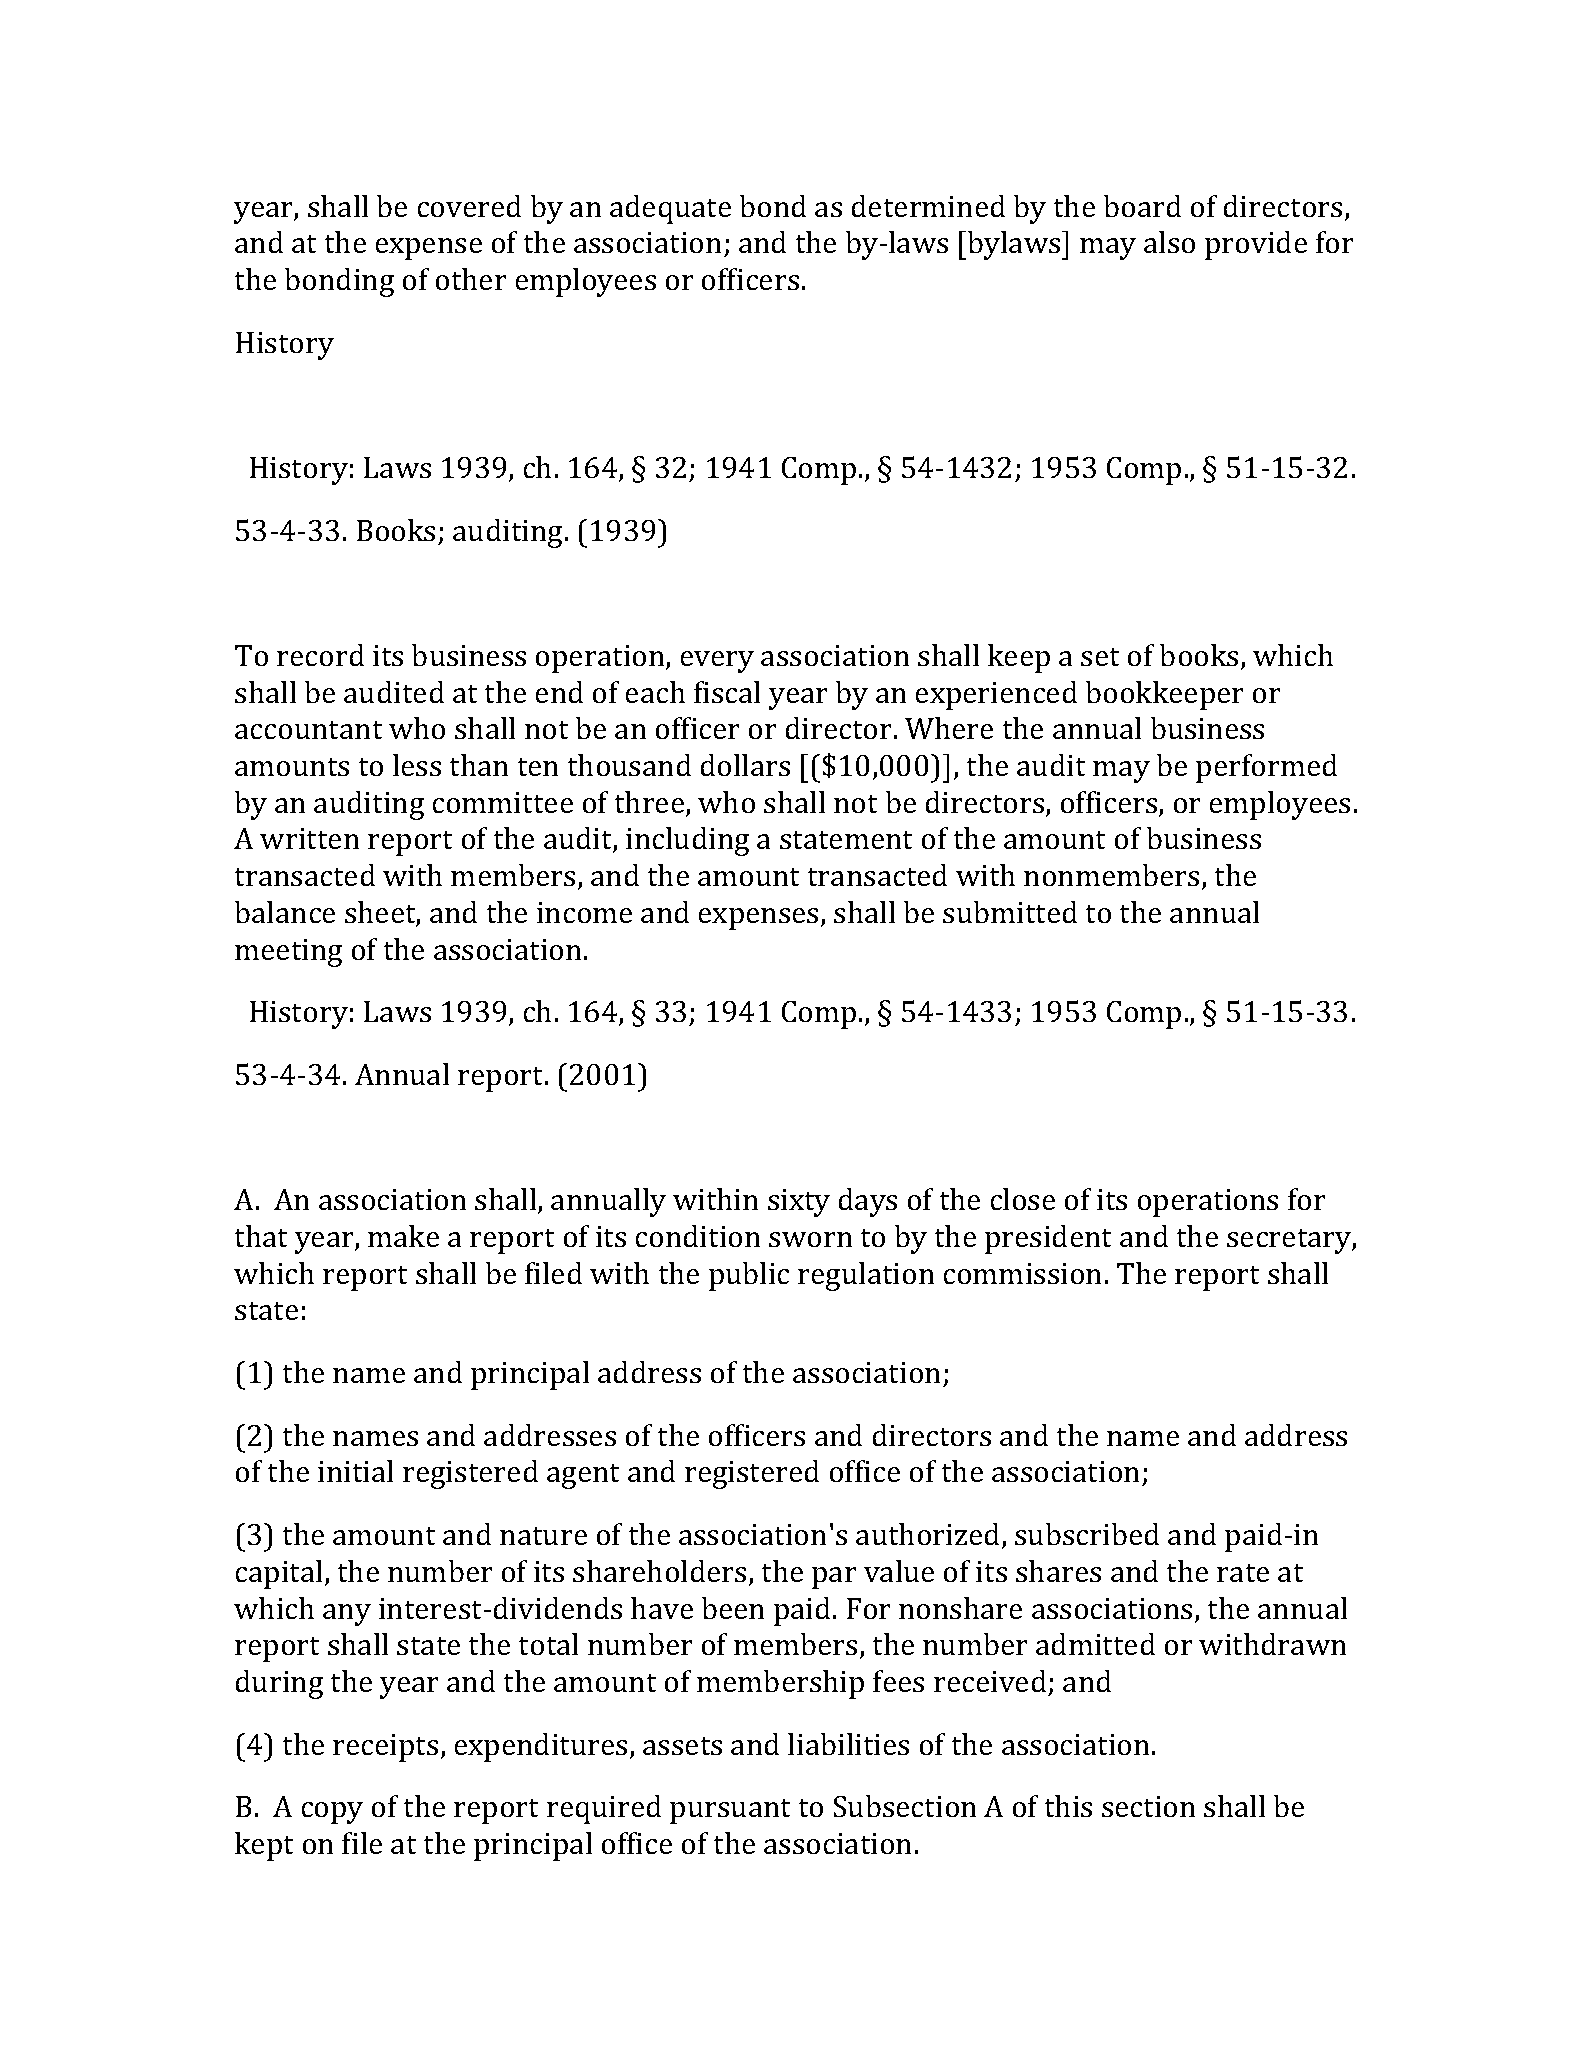 Image resolution: width=1595 pixels, height=2064 pixels. I want to click on every, so click(717, 662).
